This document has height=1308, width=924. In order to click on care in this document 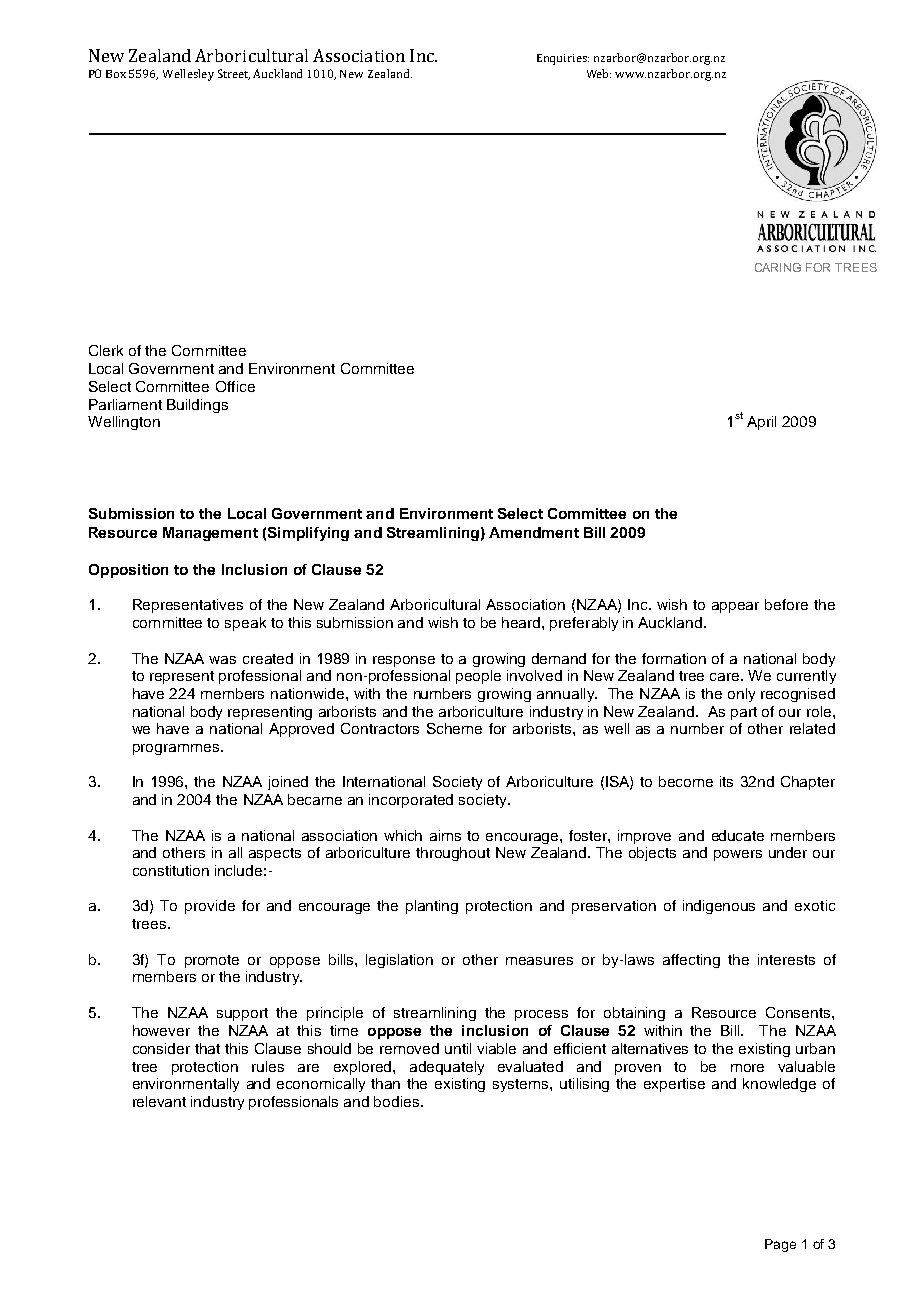, I will do `click(726, 677)`.
